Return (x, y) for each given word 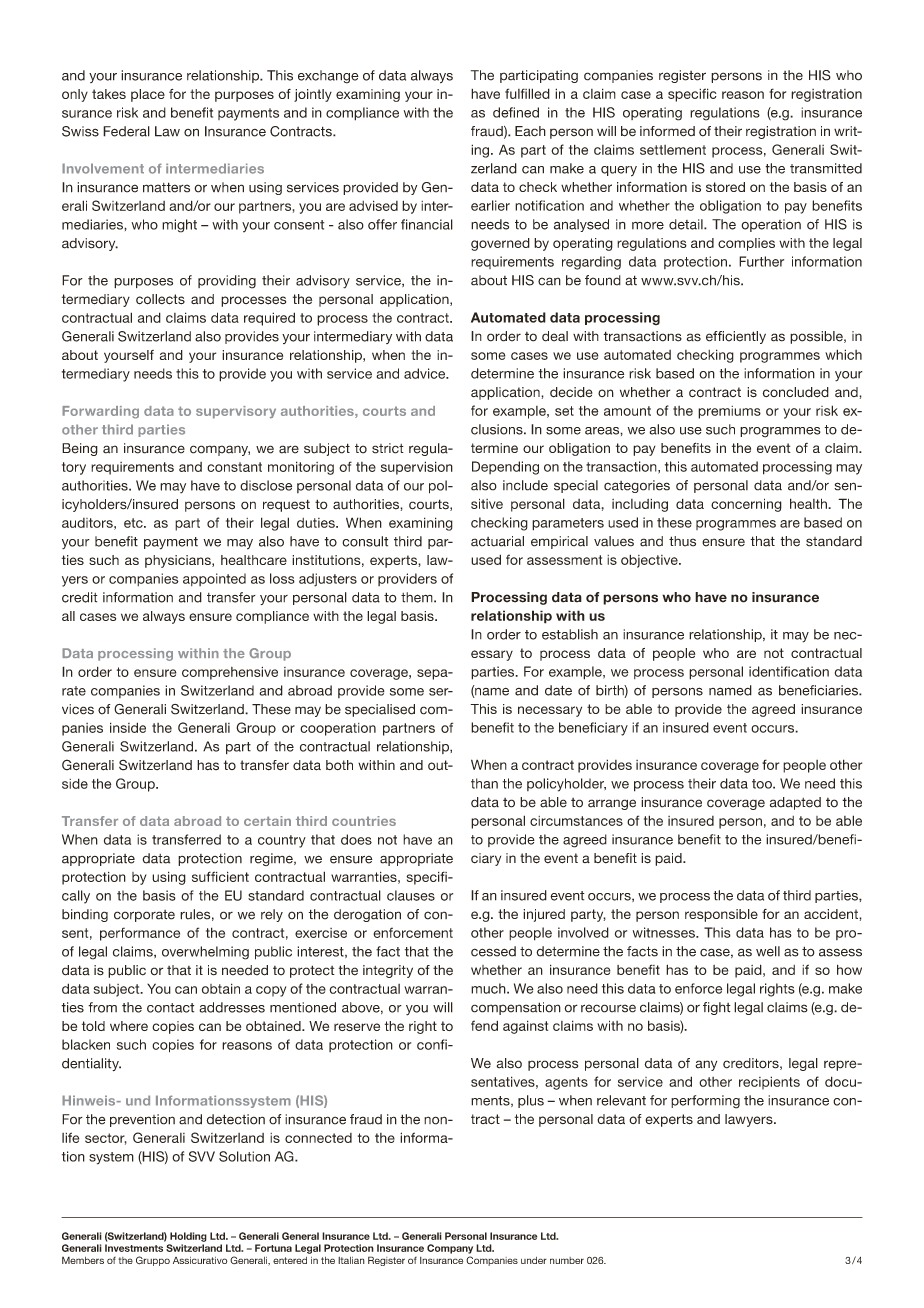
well (768, 951)
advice (426, 373)
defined (516, 112)
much (489, 988)
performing (705, 1102)
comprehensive (230, 673)
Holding (188, 1237)
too (763, 784)
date (558, 690)
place (148, 95)
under (534, 1260)
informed (667, 131)
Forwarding (100, 412)
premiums (729, 412)
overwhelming (205, 953)
